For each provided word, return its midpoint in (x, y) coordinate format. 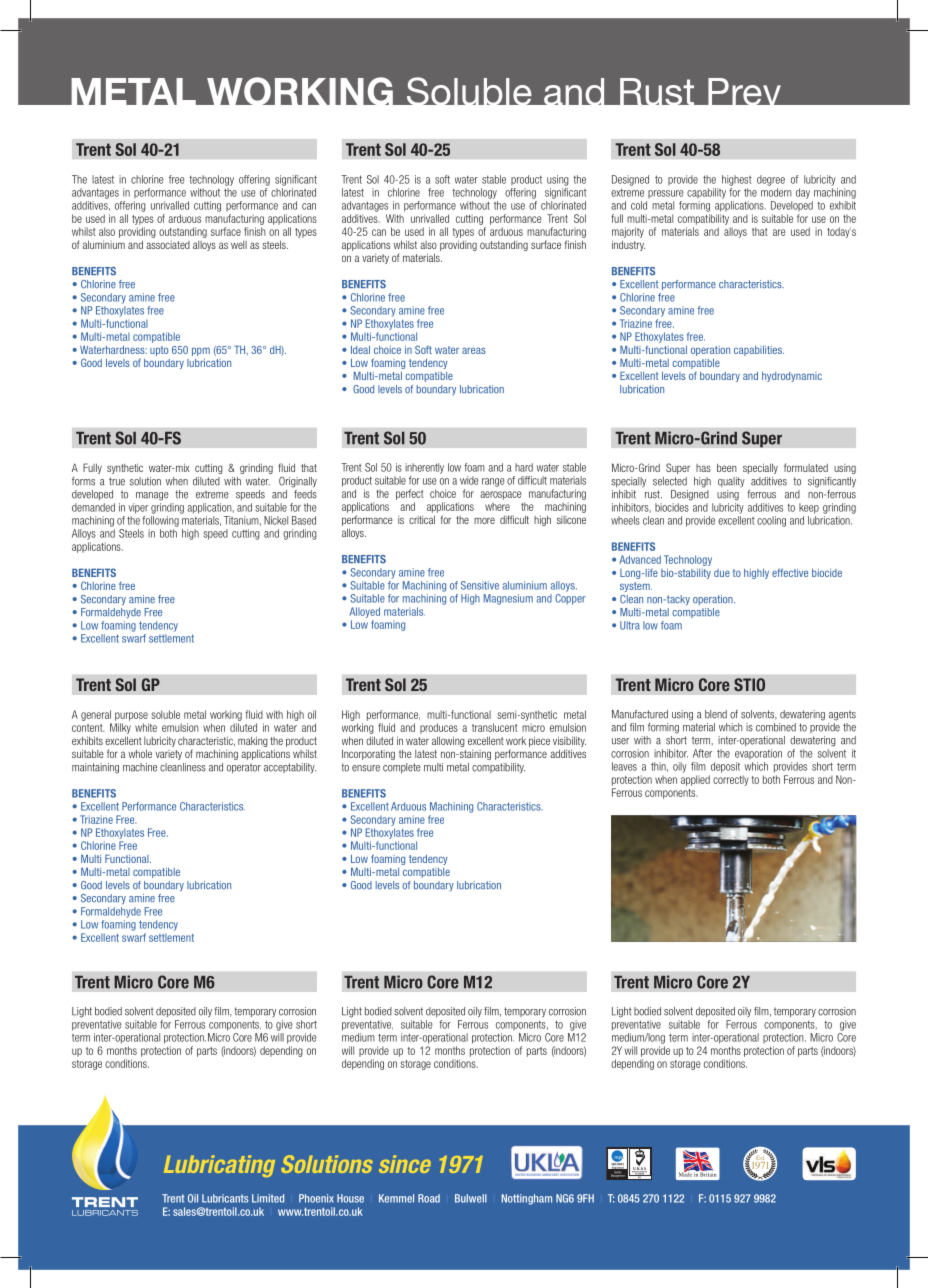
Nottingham (527, 1199)
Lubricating (219, 1166)
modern (776, 192)
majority (628, 232)
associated (168, 245)
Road (429, 1198)
